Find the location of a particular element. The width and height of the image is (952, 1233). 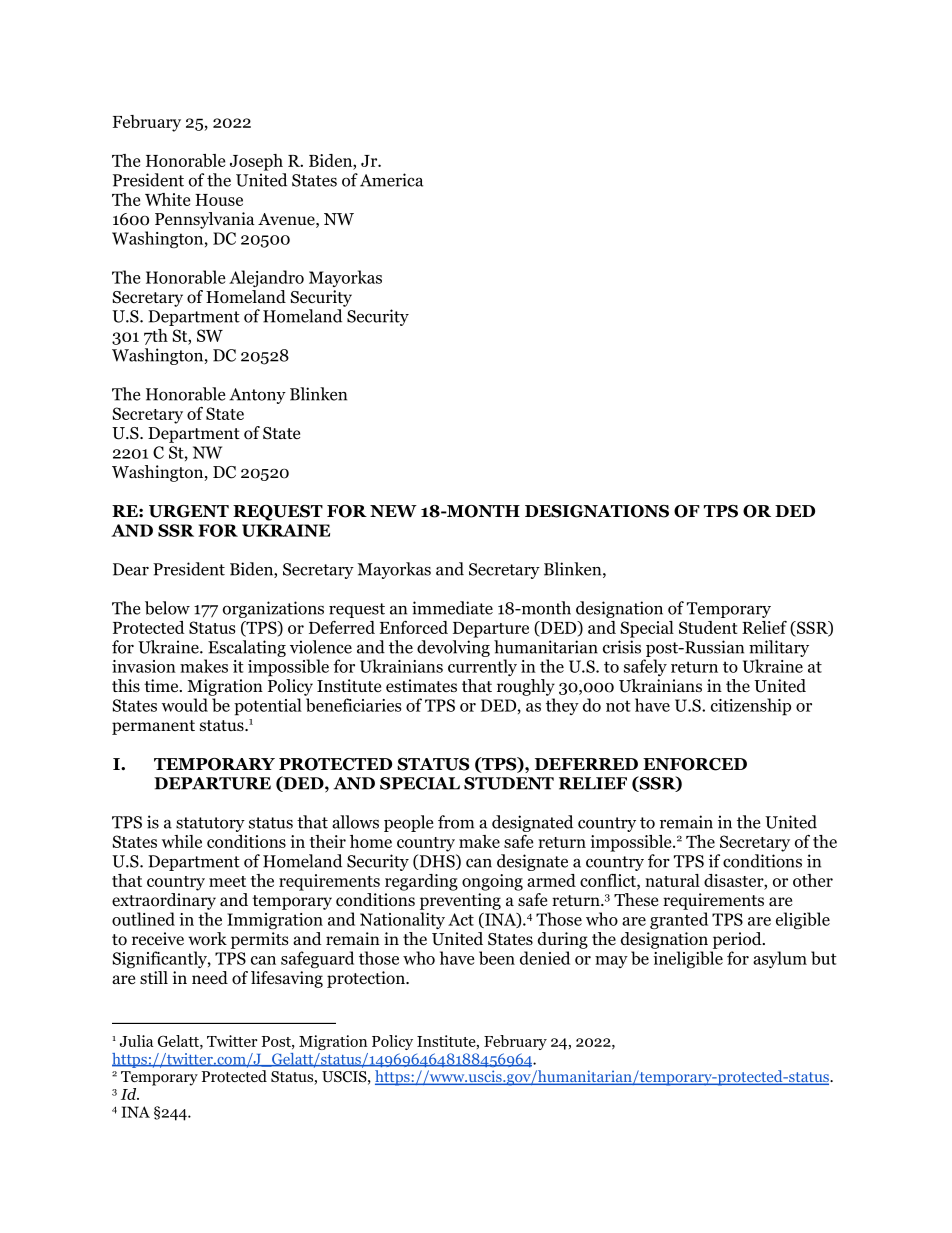

America is located at coordinates (391, 180).
